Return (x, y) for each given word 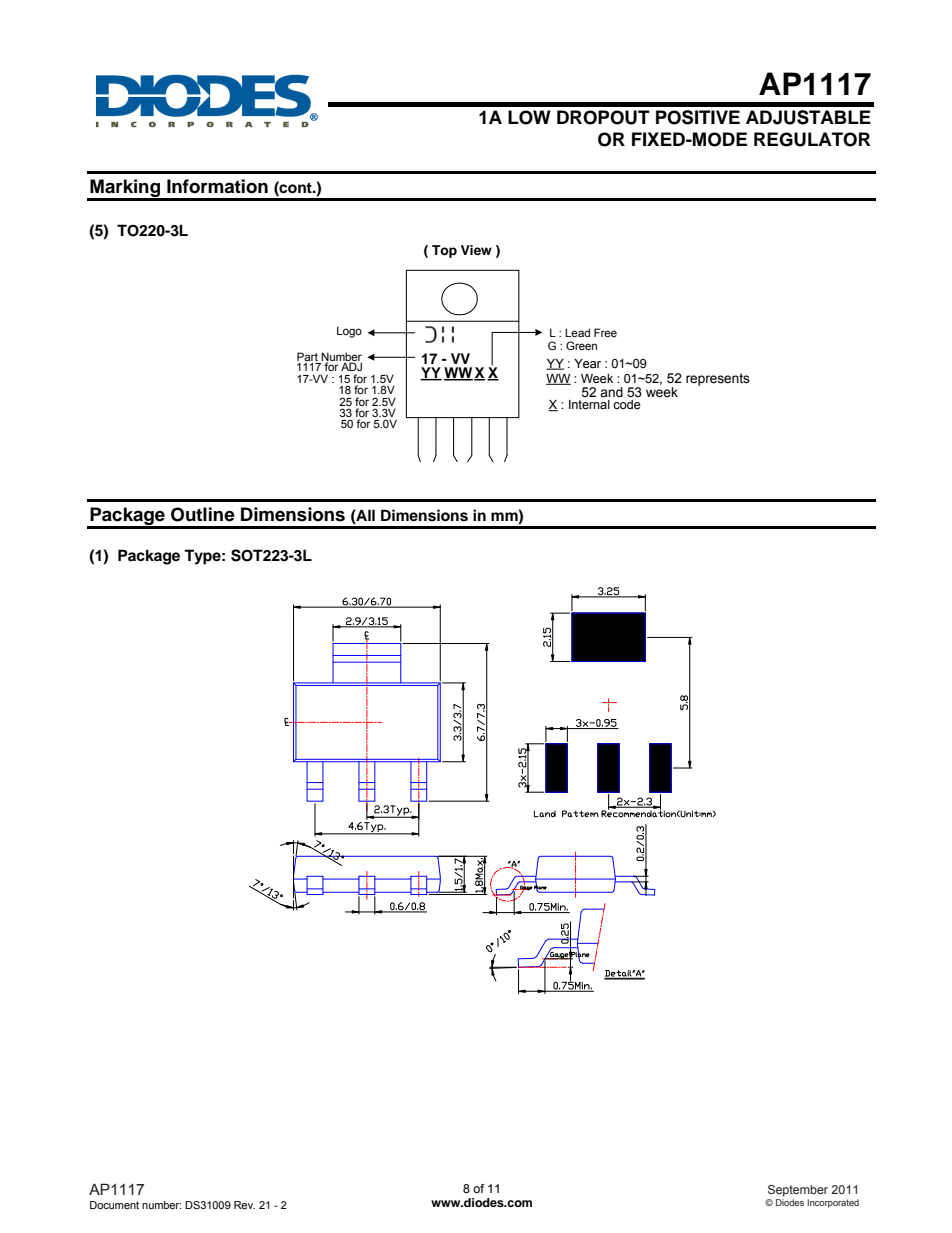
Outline (203, 514)
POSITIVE (698, 117)
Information (217, 186)
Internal (589, 405)
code (627, 405)
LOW (529, 117)
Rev (244, 1205)
